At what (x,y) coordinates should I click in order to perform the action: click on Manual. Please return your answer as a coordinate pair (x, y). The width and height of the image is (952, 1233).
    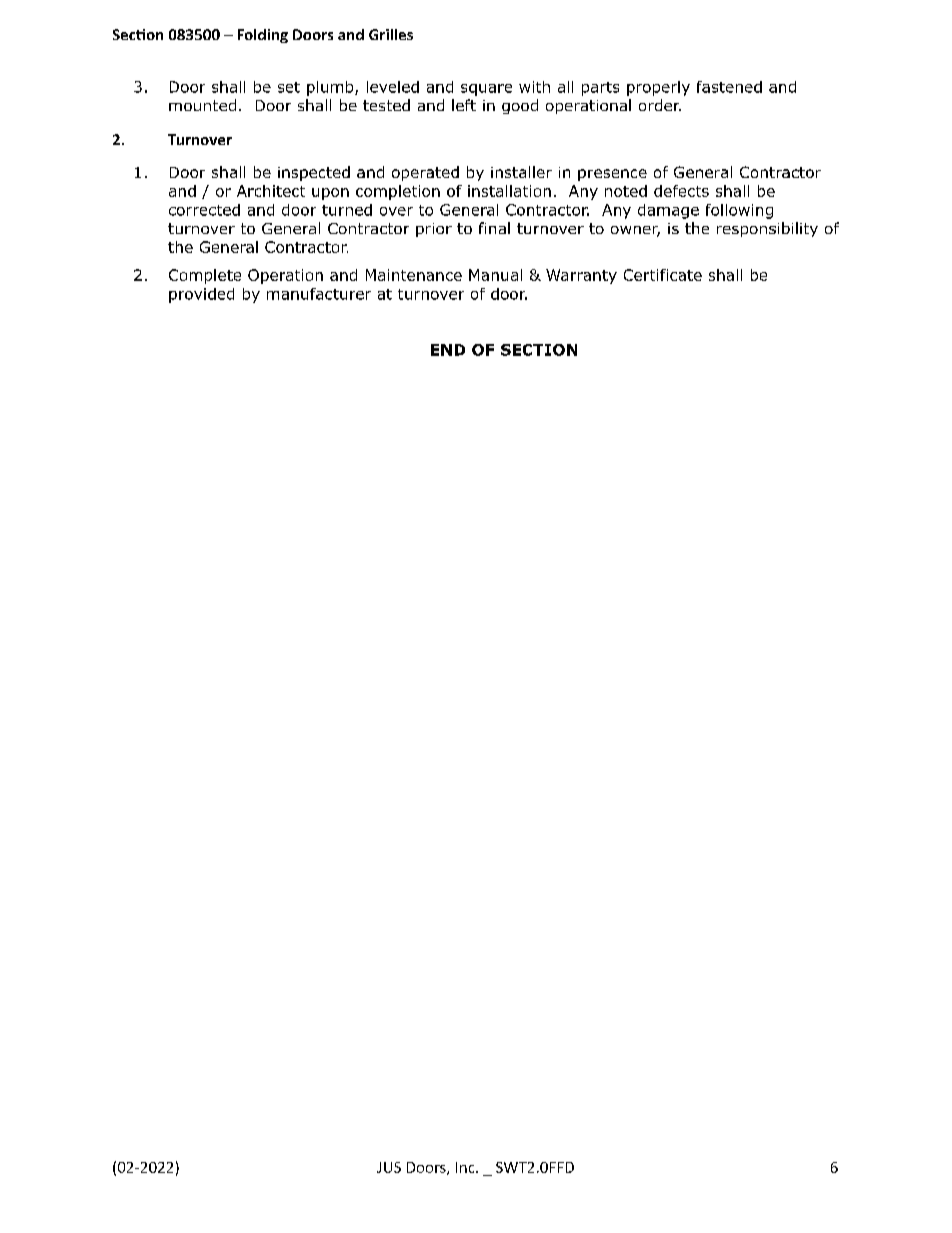
    Looking at the image, I should click on (495, 275).
